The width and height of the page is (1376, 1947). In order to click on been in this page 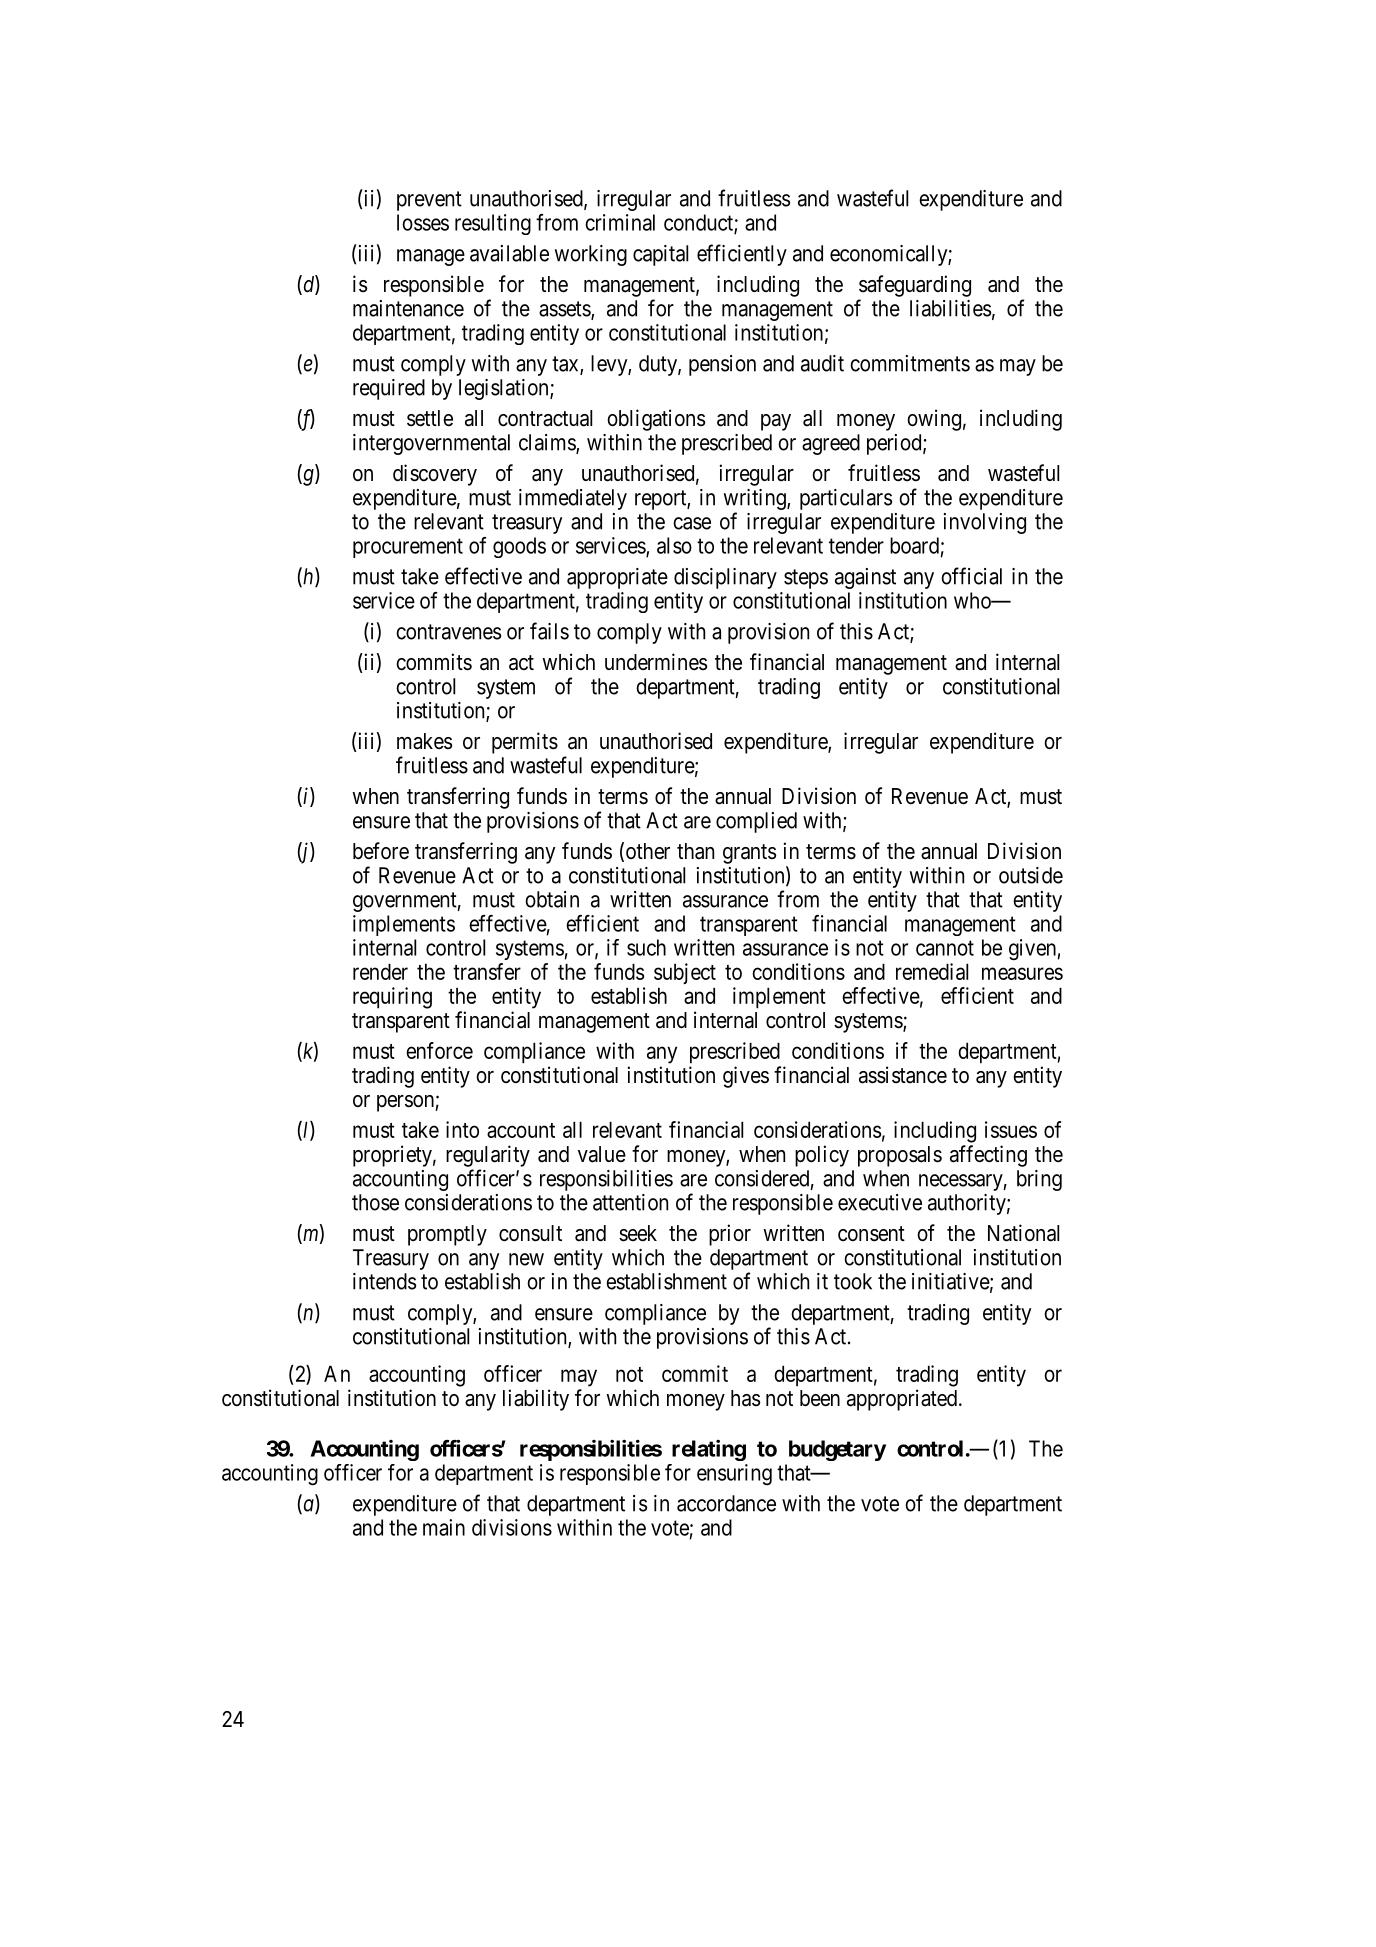, I will do `click(820, 1398)`.
